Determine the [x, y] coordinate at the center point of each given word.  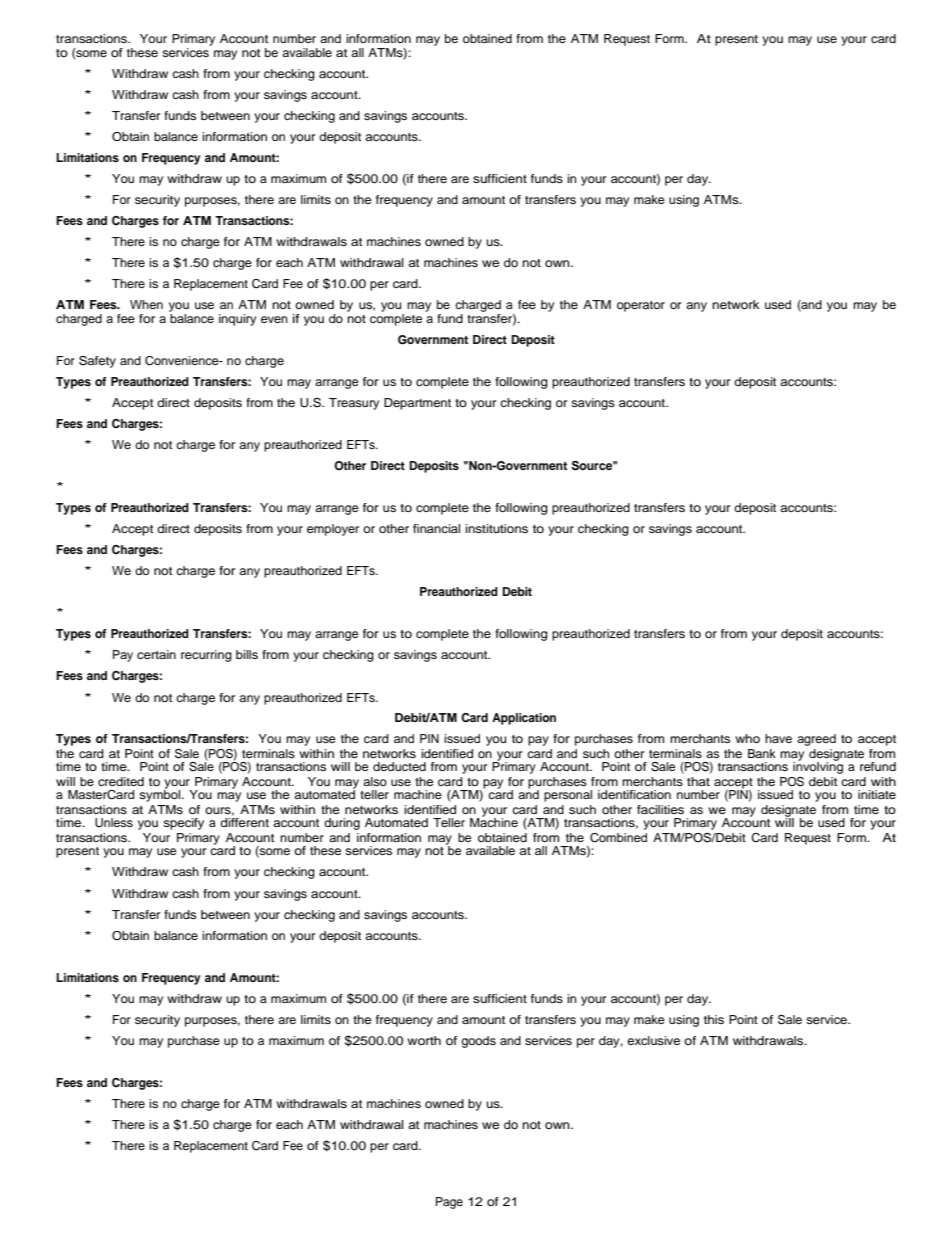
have [778, 738]
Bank [762, 753]
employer [333, 530]
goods [478, 1042]
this [714, 1019]
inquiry [237, 320]
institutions [496, 528]
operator [641, 306]
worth [424, 1040]
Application [524, 719]
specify [183, 824]
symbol [161, 795]
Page [449, 1203]
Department [417, 404]
